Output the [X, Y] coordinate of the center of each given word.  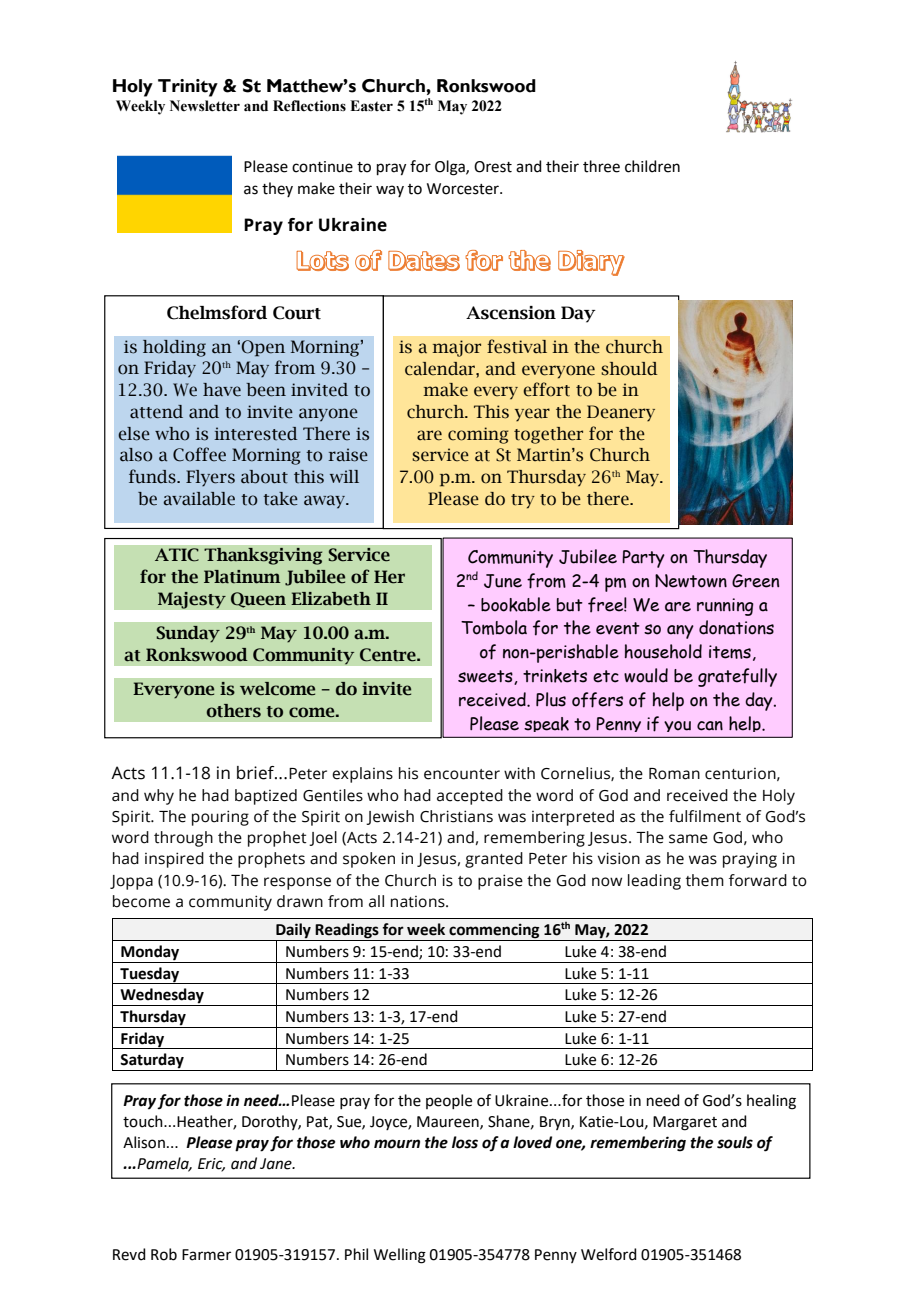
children [652, 166]
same [688, 839]
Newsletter [205, 106]
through [183, 839]
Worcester [464, 189]
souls [735, 1142]
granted [494, 860]
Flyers [210, 478]
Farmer [206, 1255]
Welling [400, 1256]
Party [643, 559]
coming [478, 435]
